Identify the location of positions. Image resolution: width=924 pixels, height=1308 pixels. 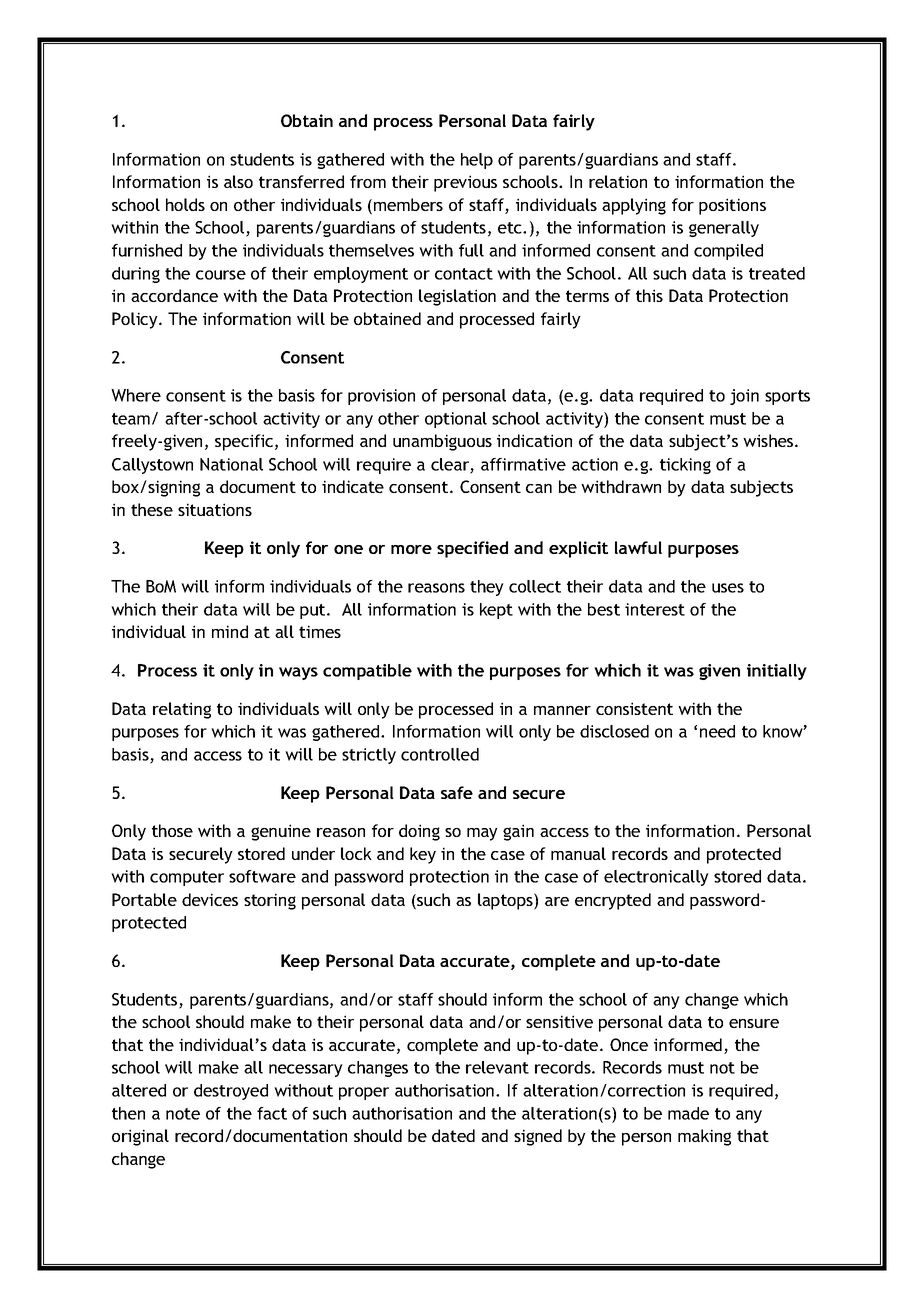
(732, 206).
